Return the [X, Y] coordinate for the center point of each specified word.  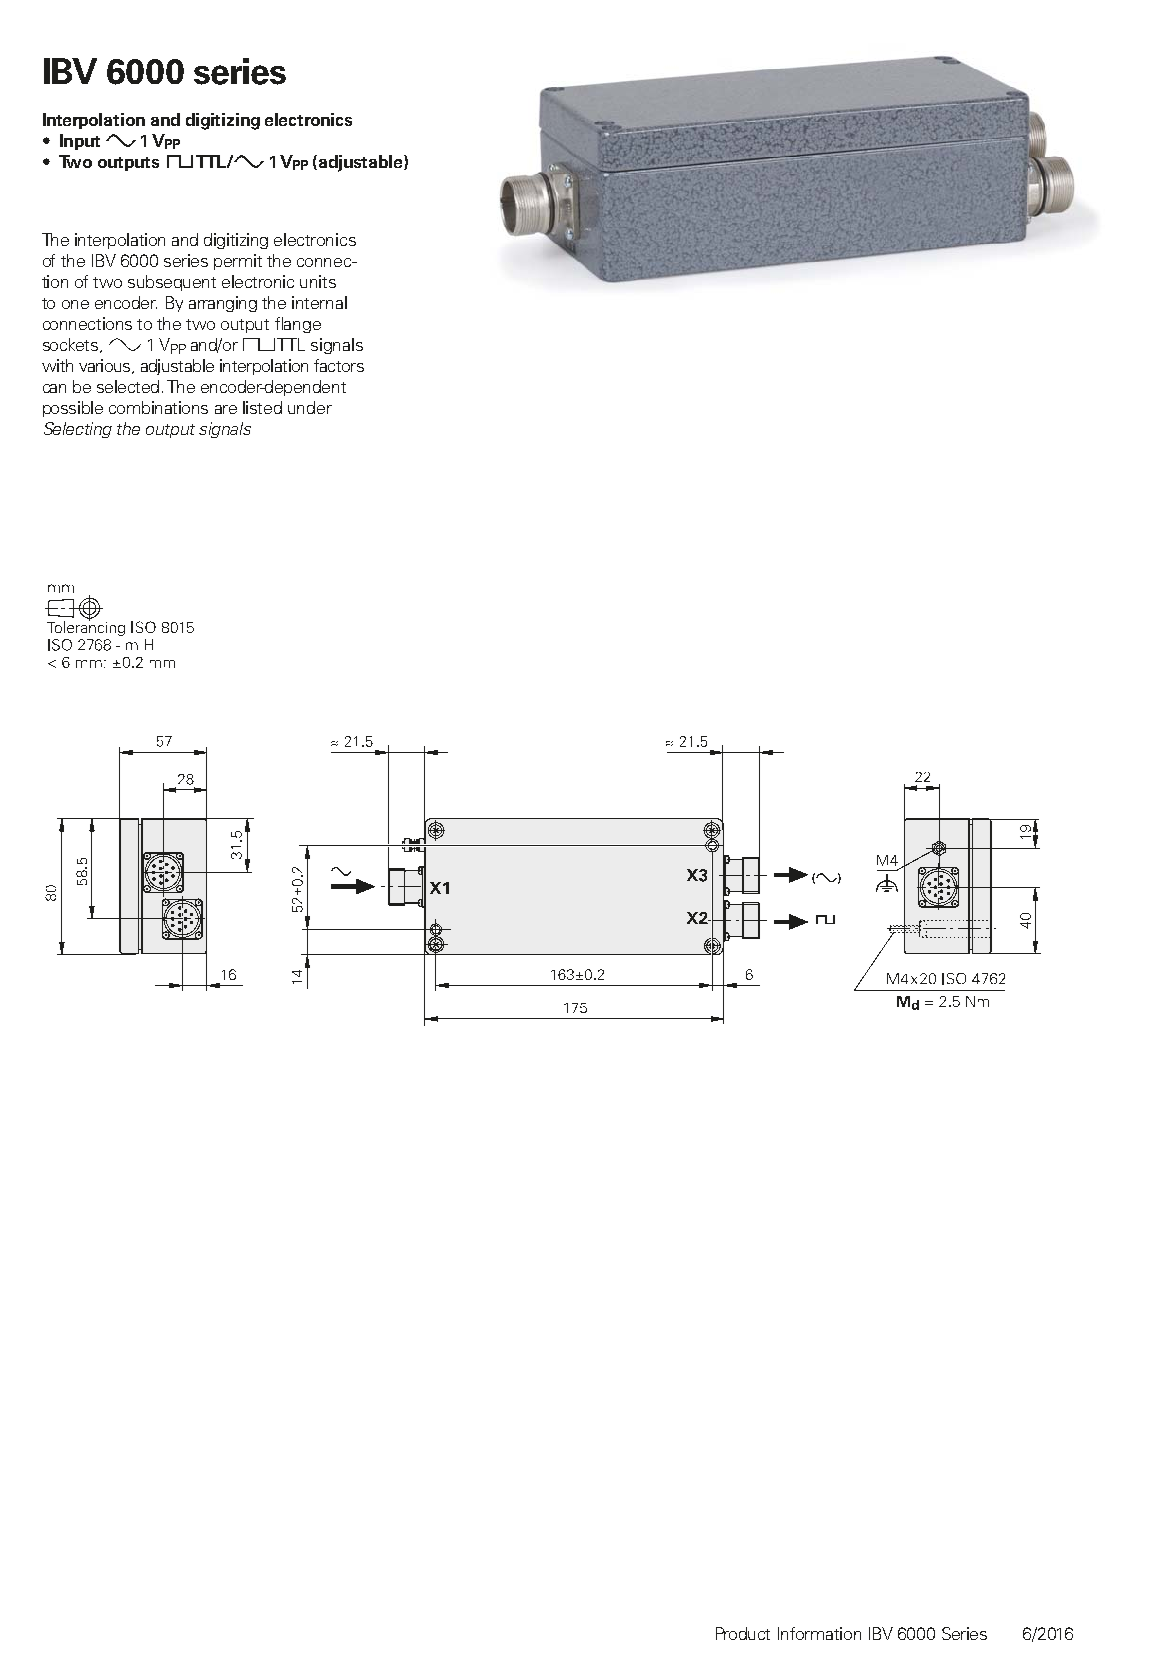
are [226, 409]
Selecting [78, 430]
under [310, 407]
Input [80, 142]
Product [743, 1633]
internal [319, 302]
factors [339, 365]
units [318, 281]
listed [262, 407]
